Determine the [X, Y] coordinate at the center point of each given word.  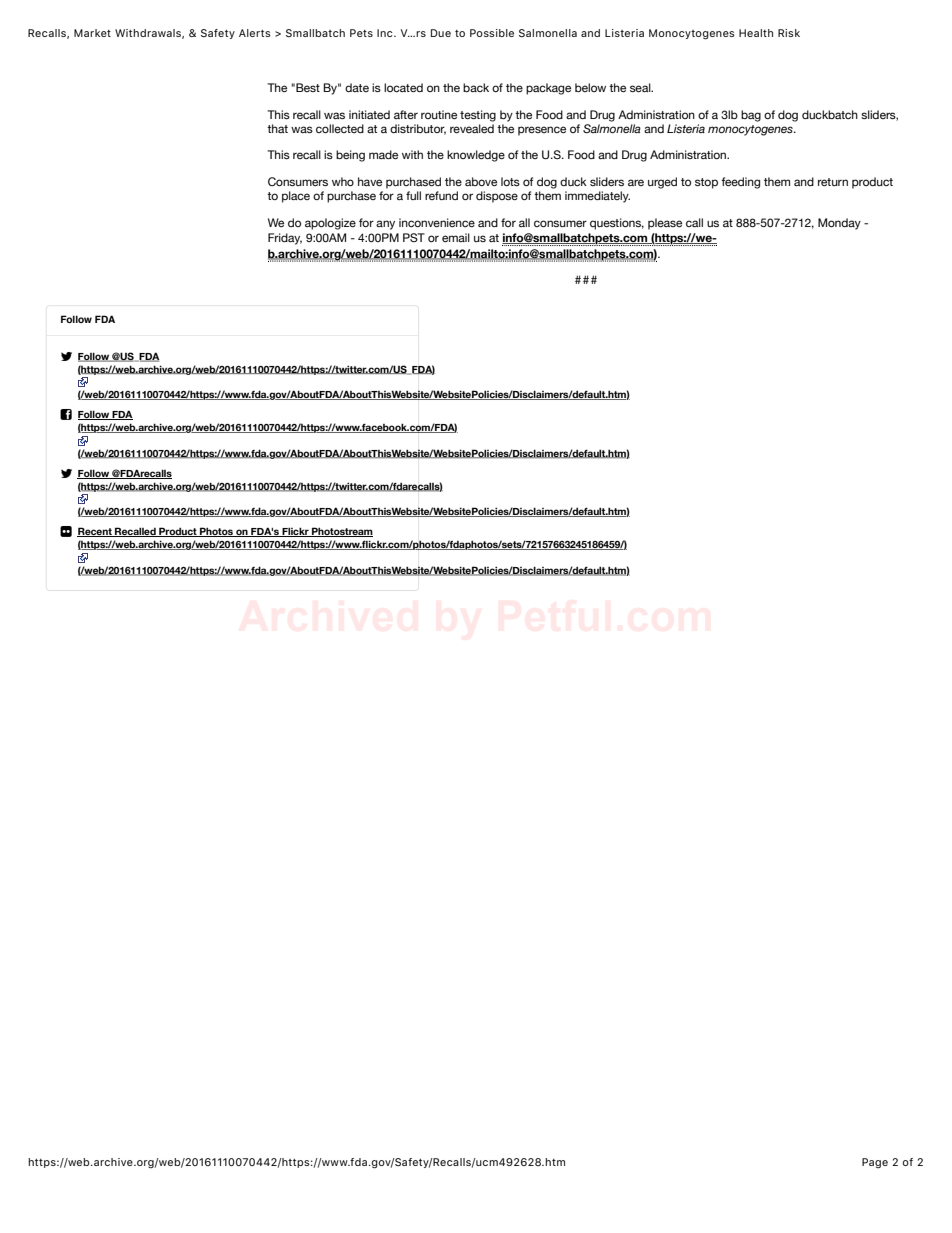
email [456, 237]
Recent [95, 532]
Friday [285, 239]
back [476, 87]
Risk [789, 33]
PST [414, 237]
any [385, 225]
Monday [839, 224]
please [665, 224]
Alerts [255, 33]
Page [875, 1163]
